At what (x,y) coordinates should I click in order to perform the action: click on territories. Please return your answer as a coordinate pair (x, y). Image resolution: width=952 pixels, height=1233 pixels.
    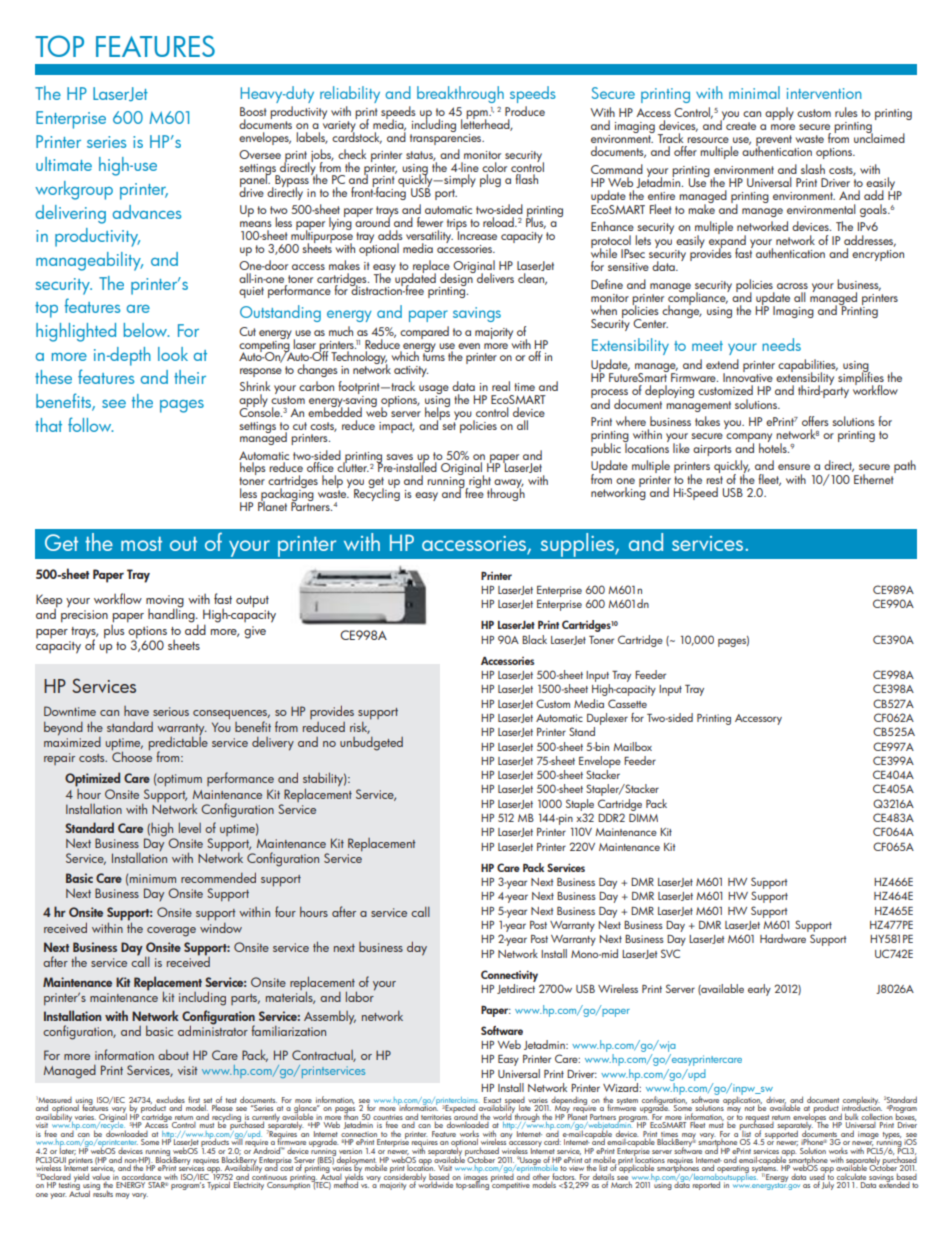
    Looking at the image, I should click on (436, 1118).
